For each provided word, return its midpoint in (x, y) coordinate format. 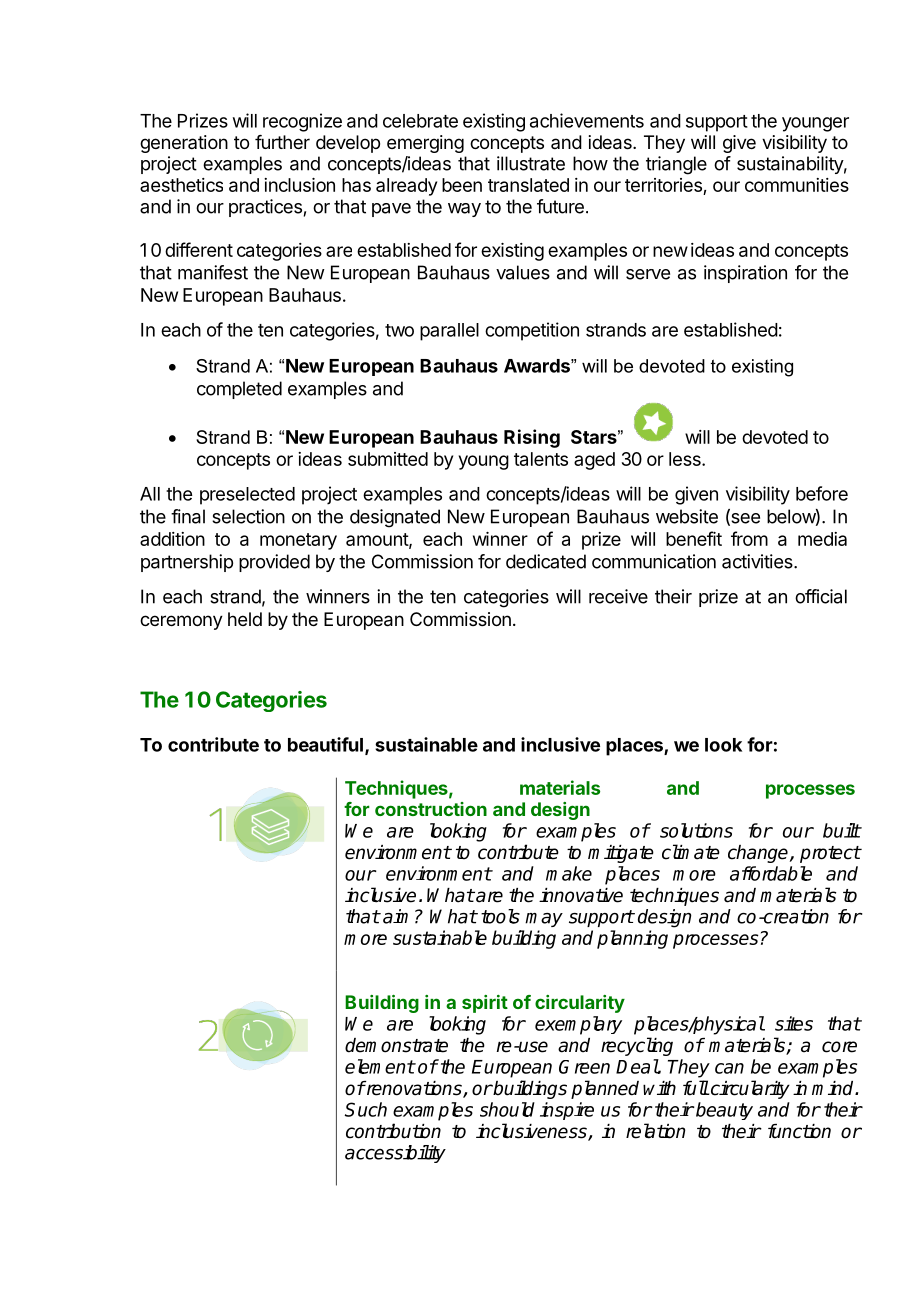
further (282, 142)
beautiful (325, 744)
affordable (771, 873)
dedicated (546, 561)
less (686, 459)
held (245, 619)
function (799, 1131)
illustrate (531, 163)
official (821, 596)
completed (239, 390)
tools (500, 916)
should (507, 1109)
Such (366, 1109)
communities (797, 185)
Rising (532, 438)
